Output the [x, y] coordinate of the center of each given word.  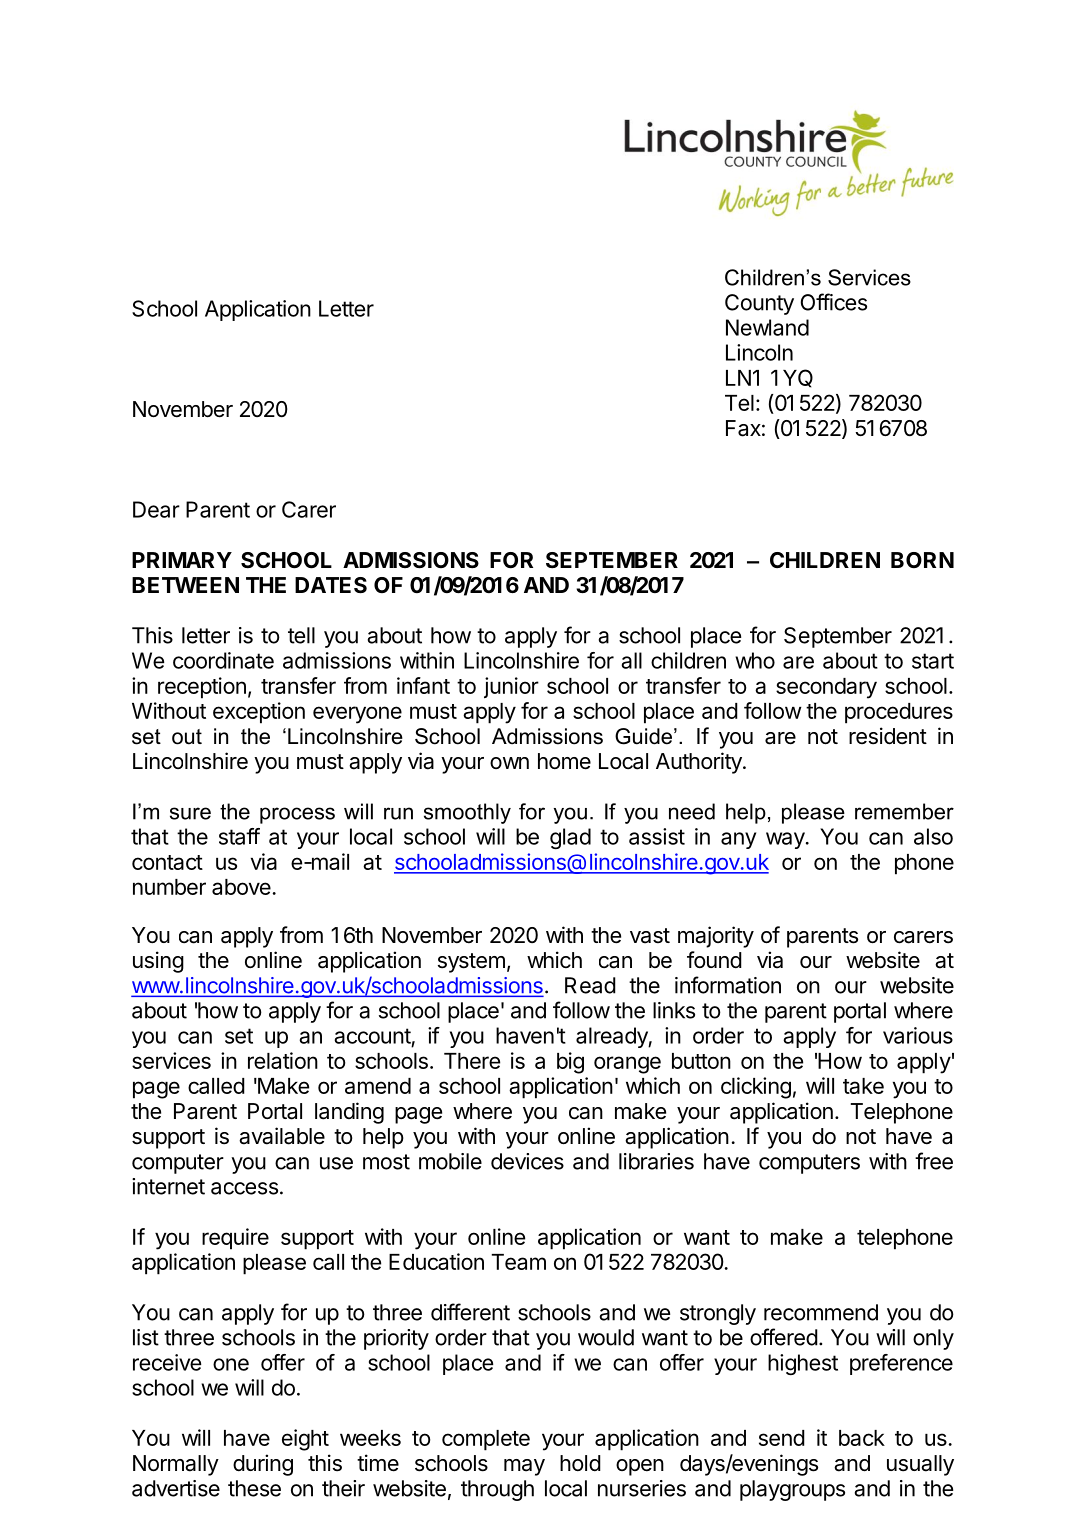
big [570, 1063]
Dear [156, 509]
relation [283, 1060]
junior [511, 687]
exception [259, 713]
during [263, 1465]
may [524, 1467]
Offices [834, 302]
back [862, 1438]
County [759, 304]
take [863, 1086]
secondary [826, 688]
